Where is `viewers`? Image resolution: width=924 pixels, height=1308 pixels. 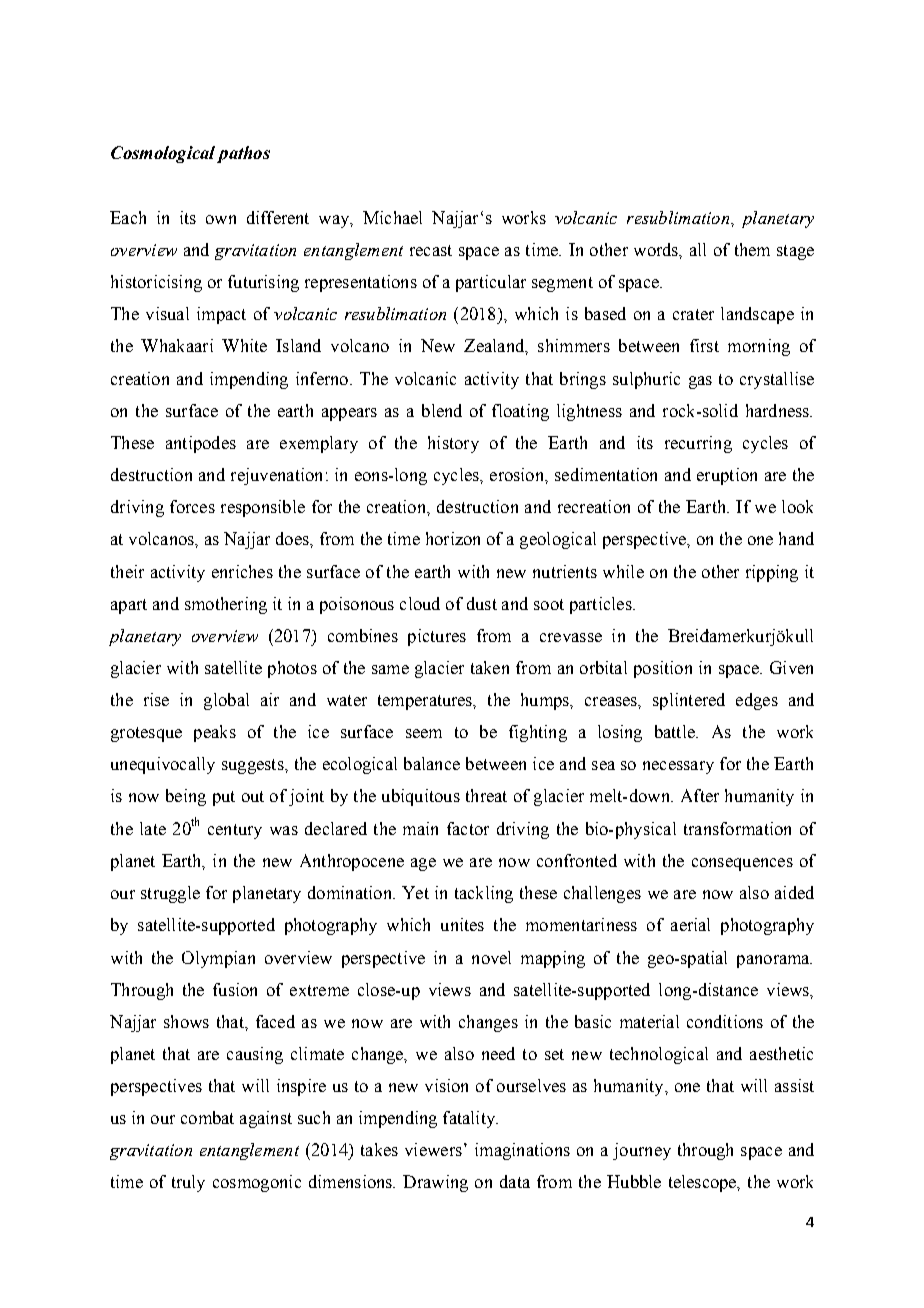
viewers is located at coordinates (433, 1149).
